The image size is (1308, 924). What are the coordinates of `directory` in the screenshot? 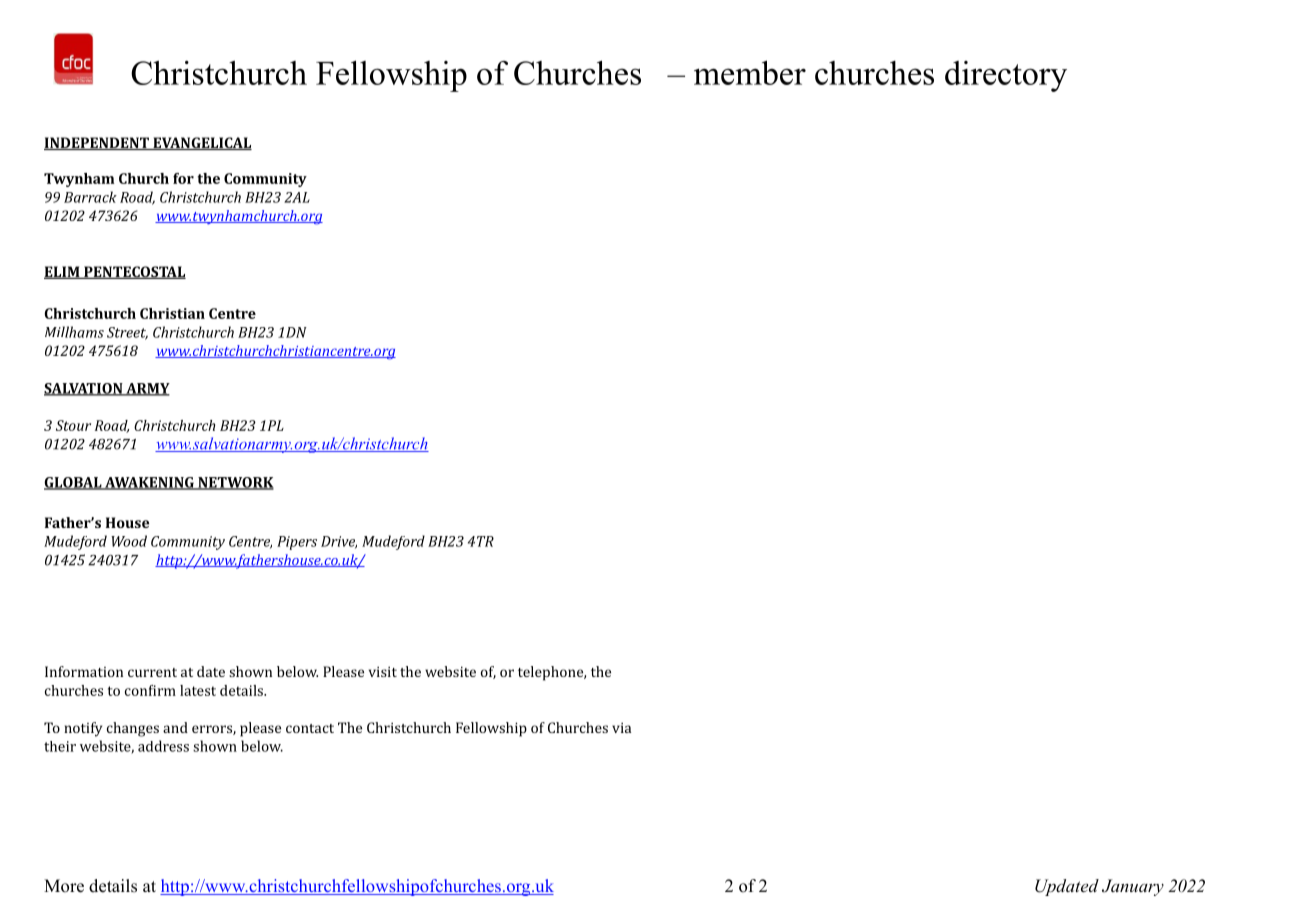 It's located at (1006, 76).
